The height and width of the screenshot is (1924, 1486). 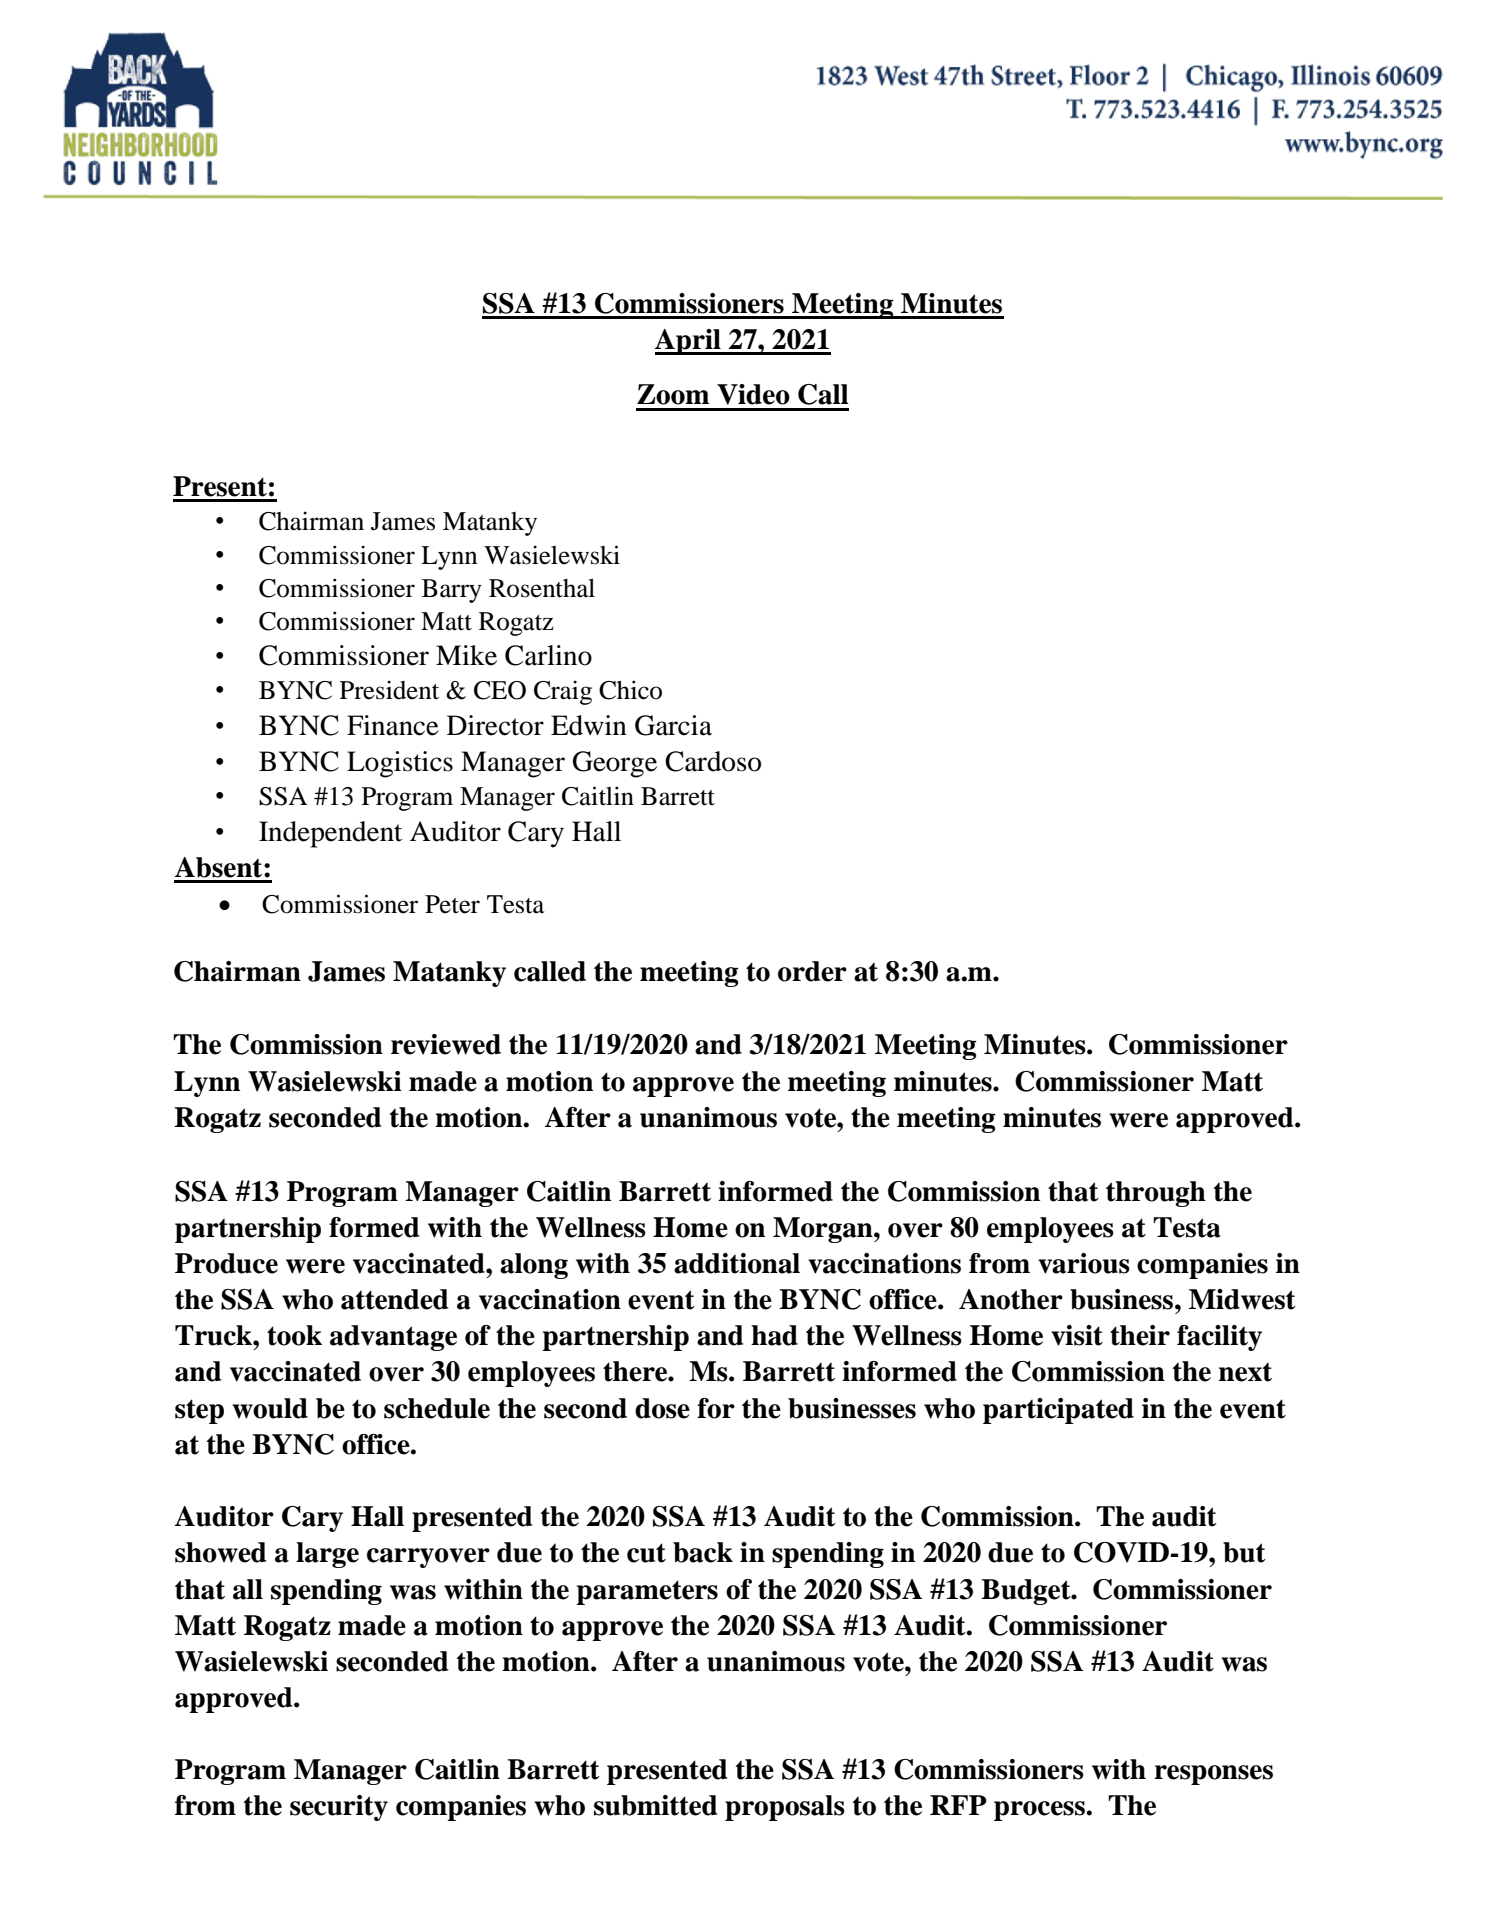 What do you see at coordinates (1140, 1335) in the screenshot?
I see `their` at bounding box center [1140, 1335].
